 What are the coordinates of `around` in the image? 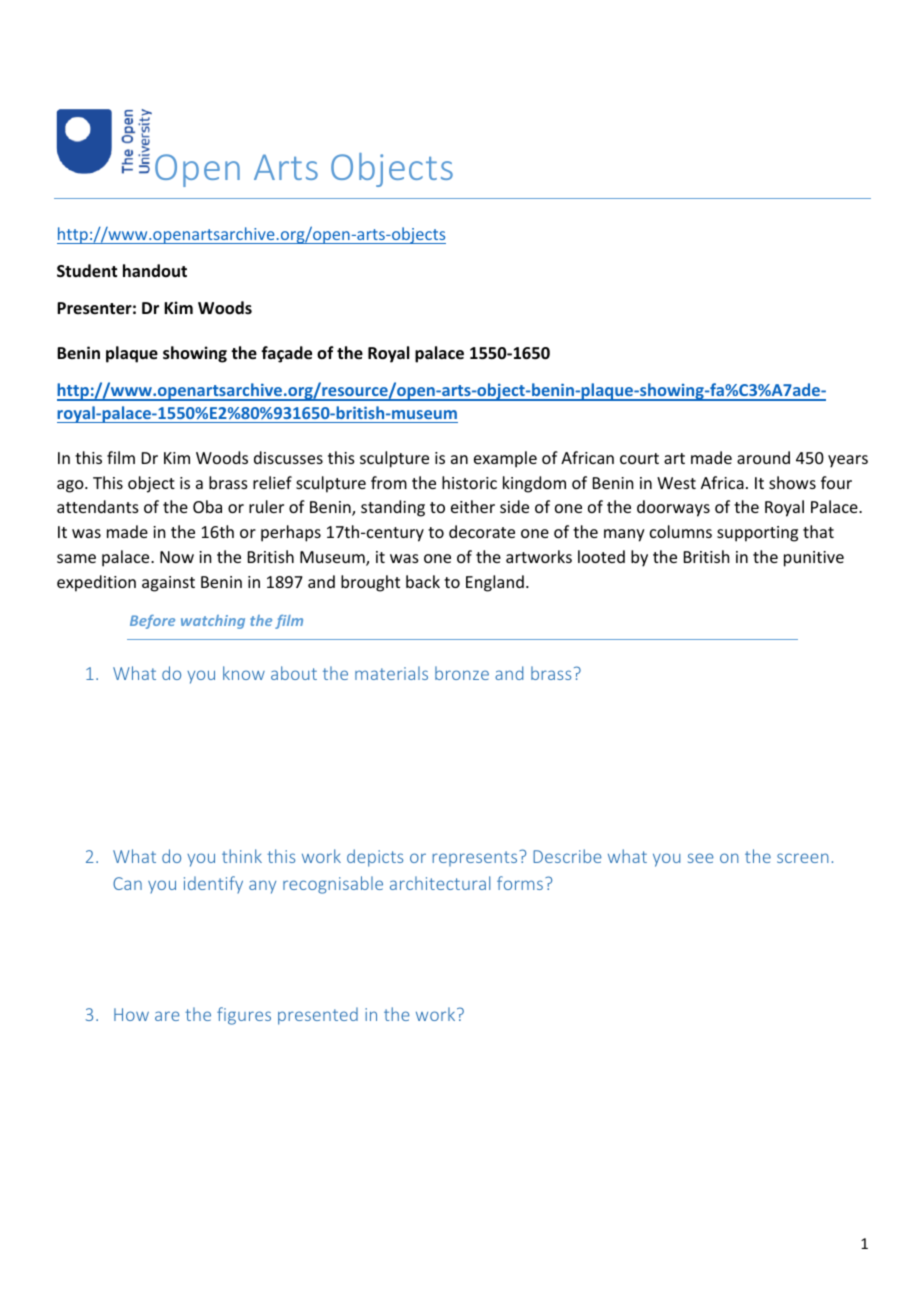 It's located at (763, 457).
